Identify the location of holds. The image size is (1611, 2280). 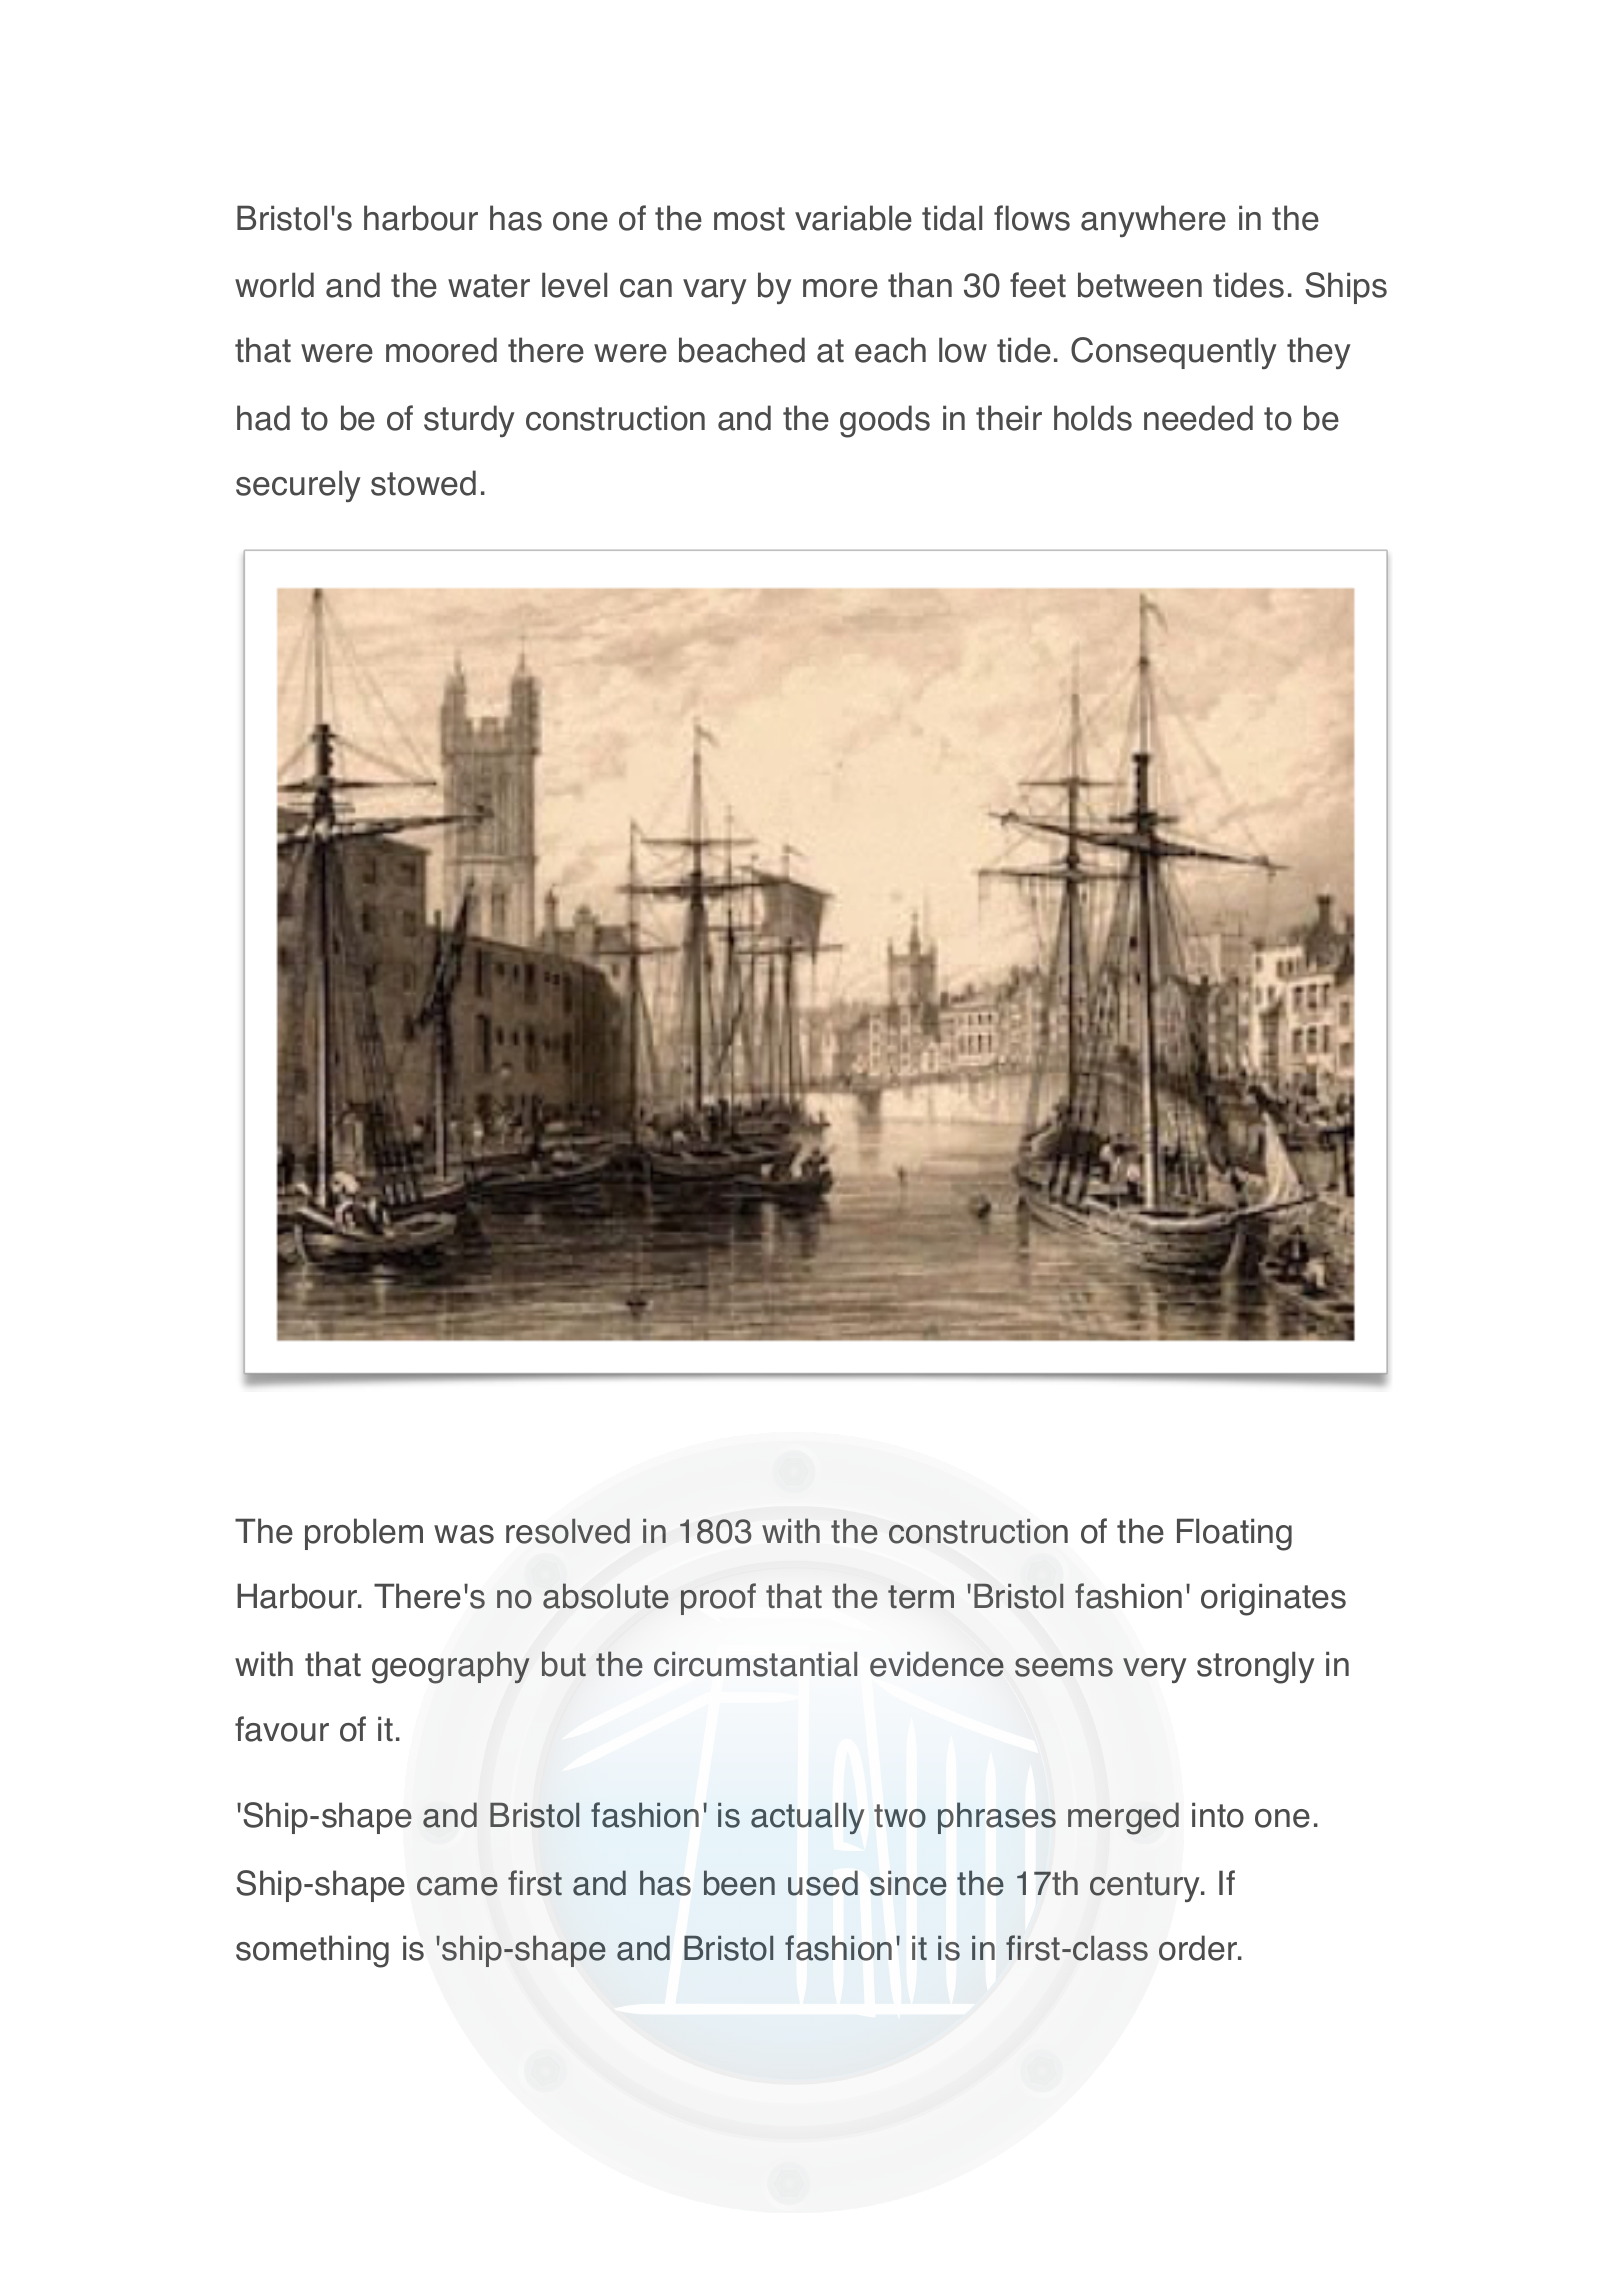
(1093, 418).
